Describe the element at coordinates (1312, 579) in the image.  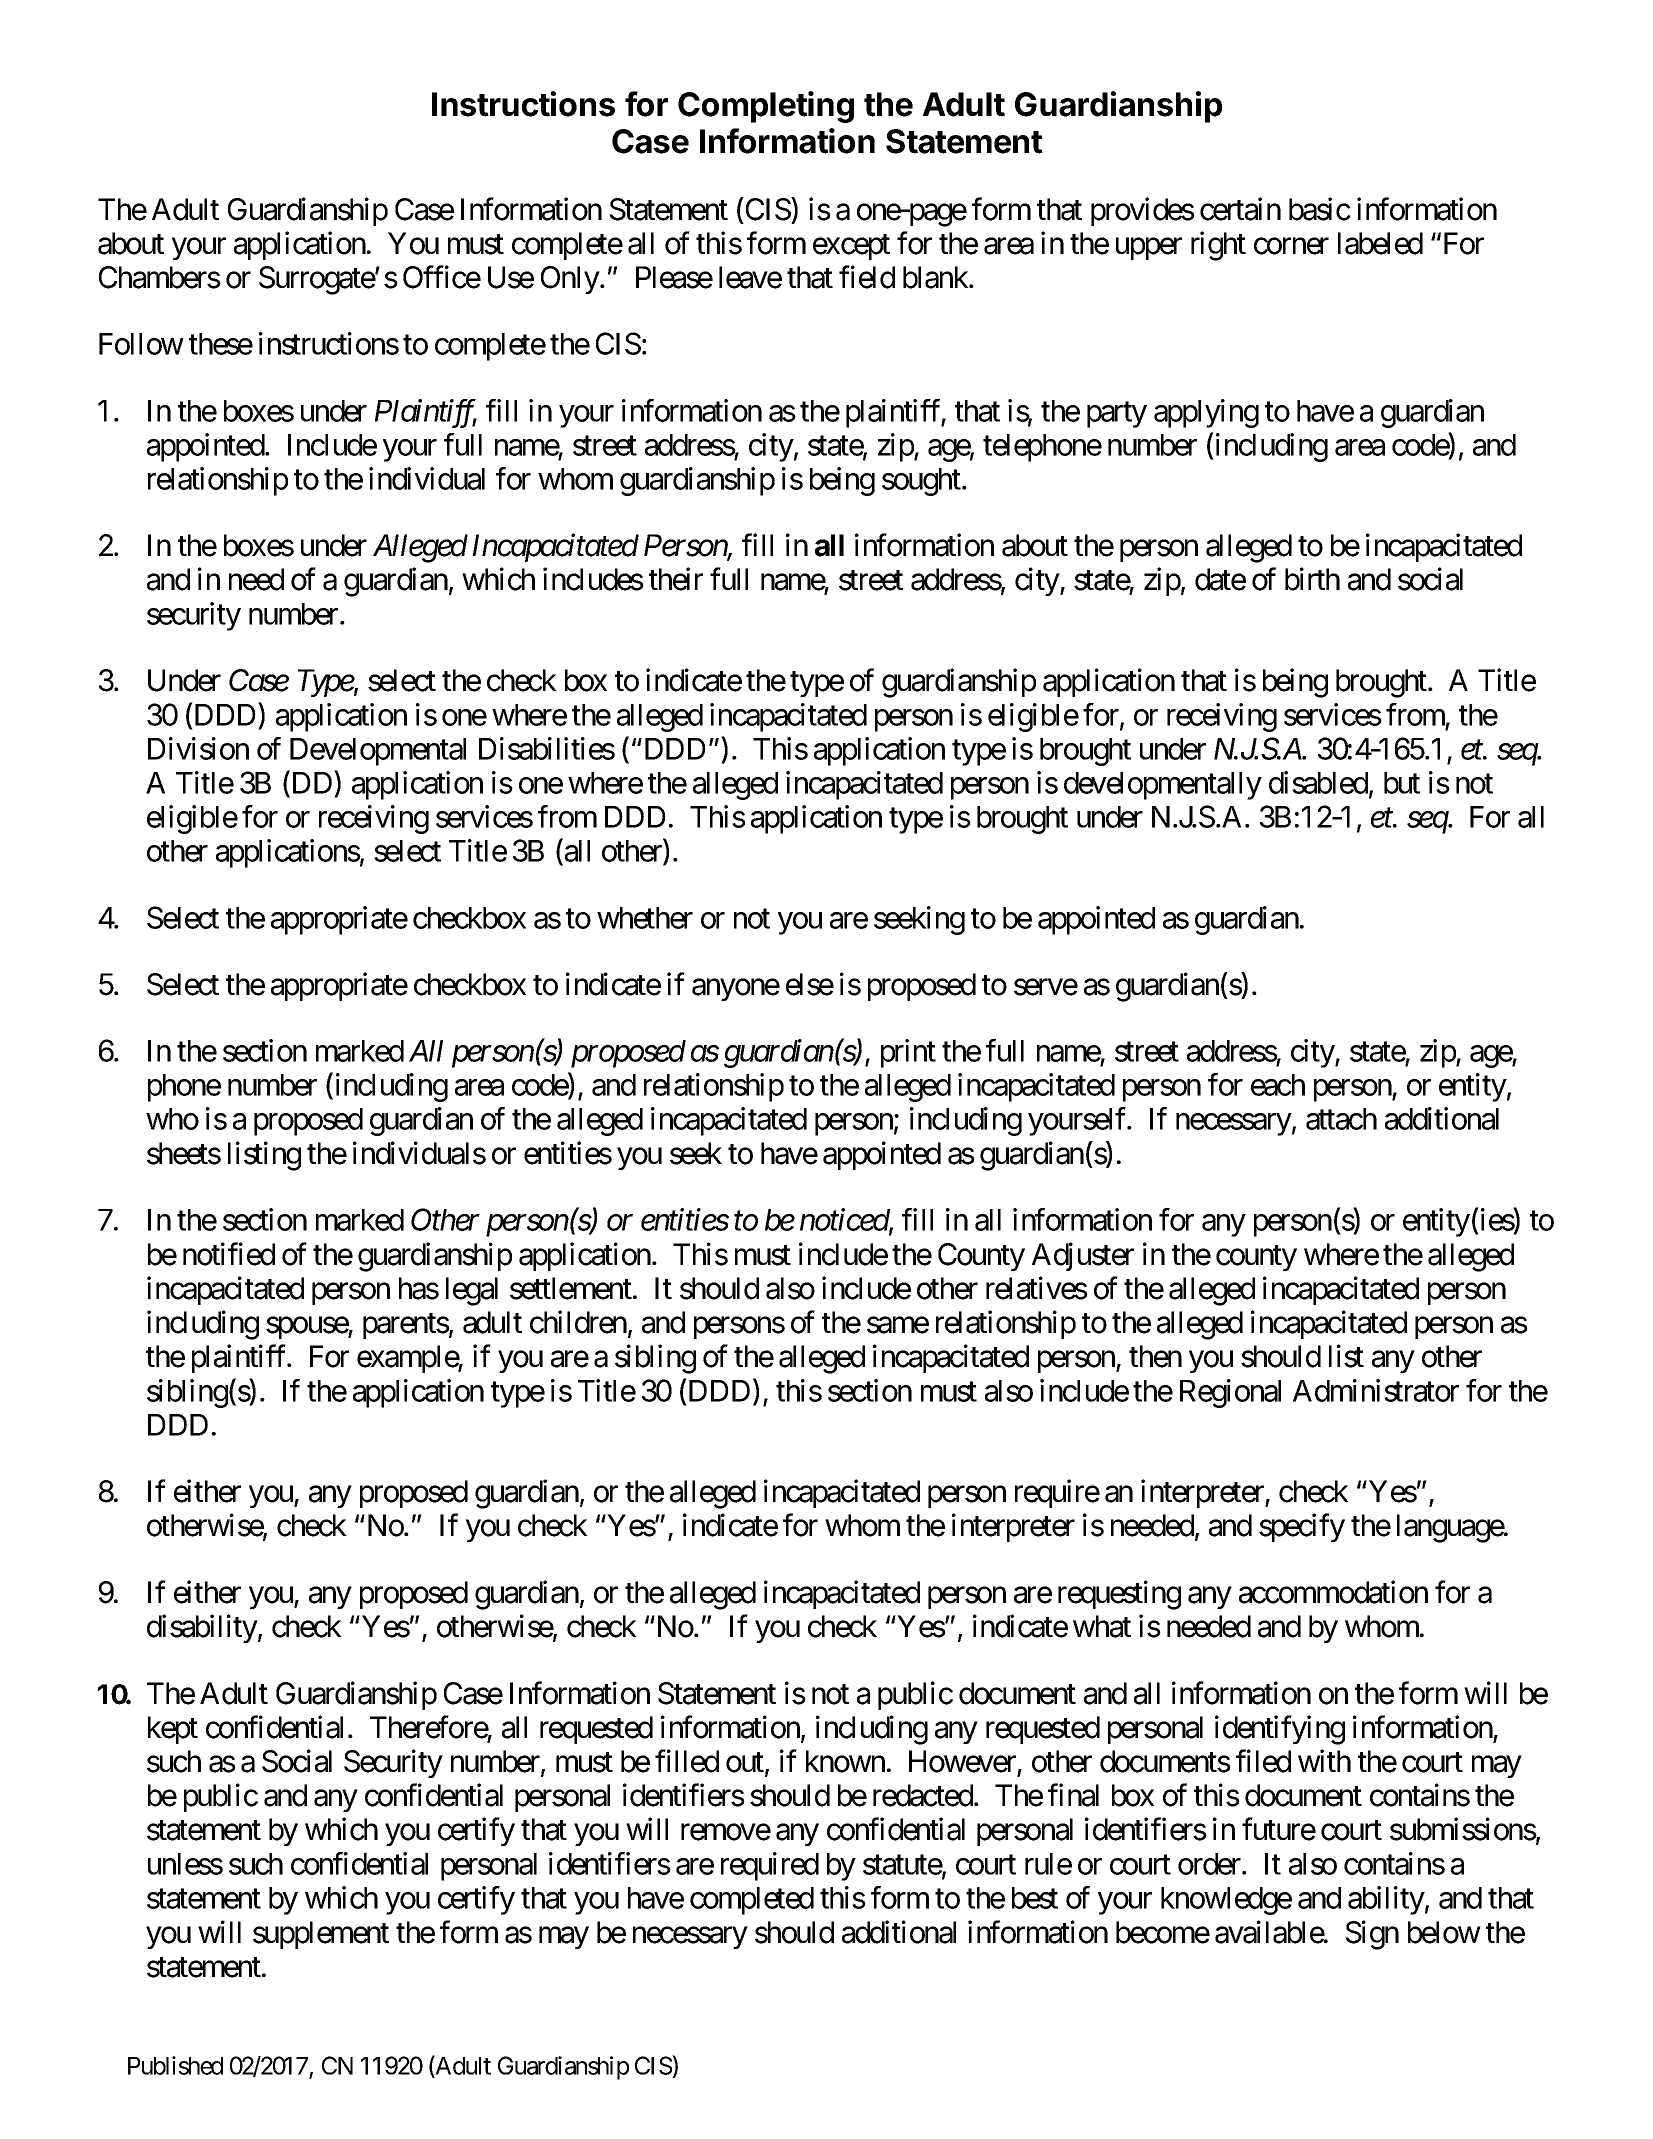
I see `birth` at that location.
